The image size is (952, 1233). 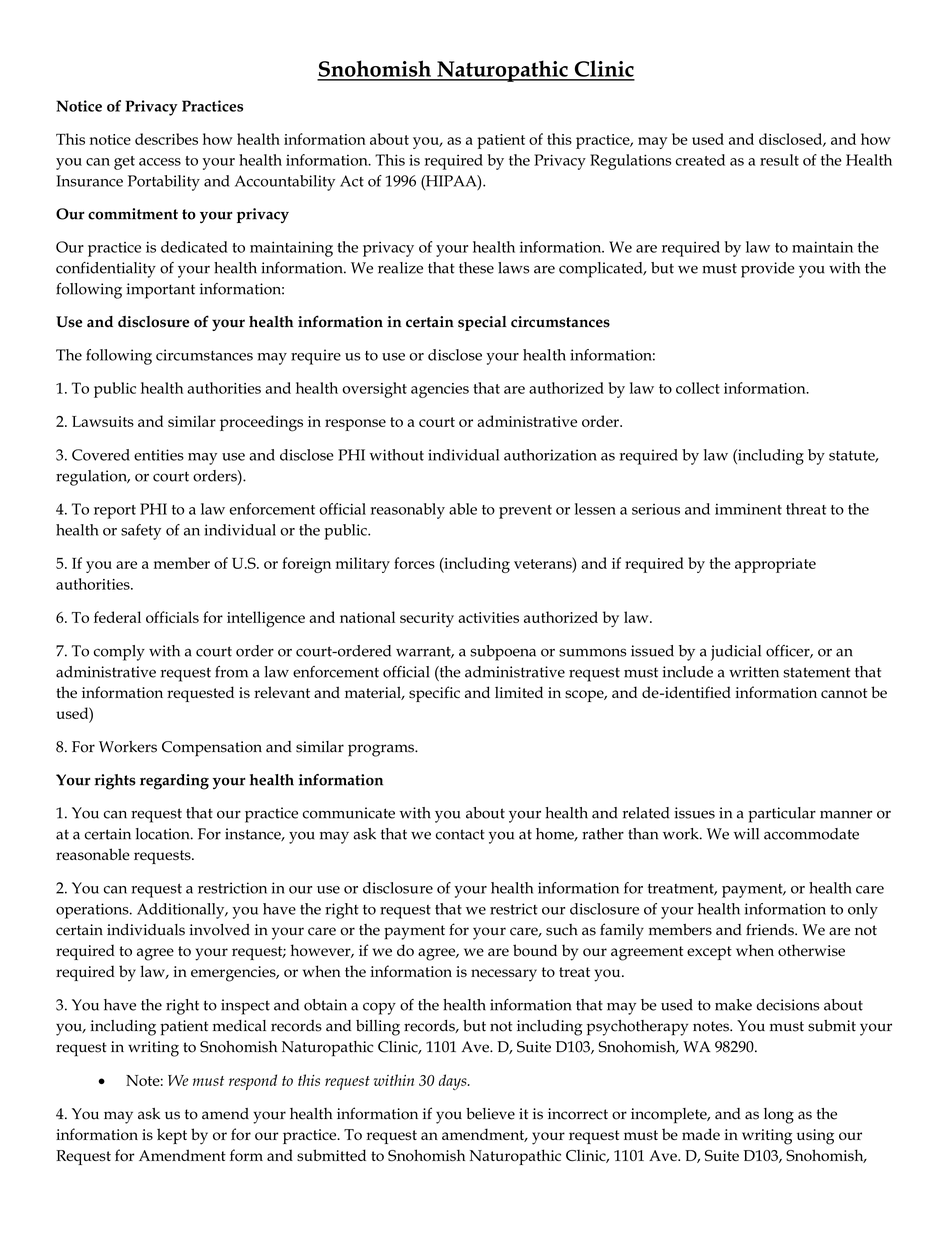 I want to click on comply, so click(x=119, y=653).
